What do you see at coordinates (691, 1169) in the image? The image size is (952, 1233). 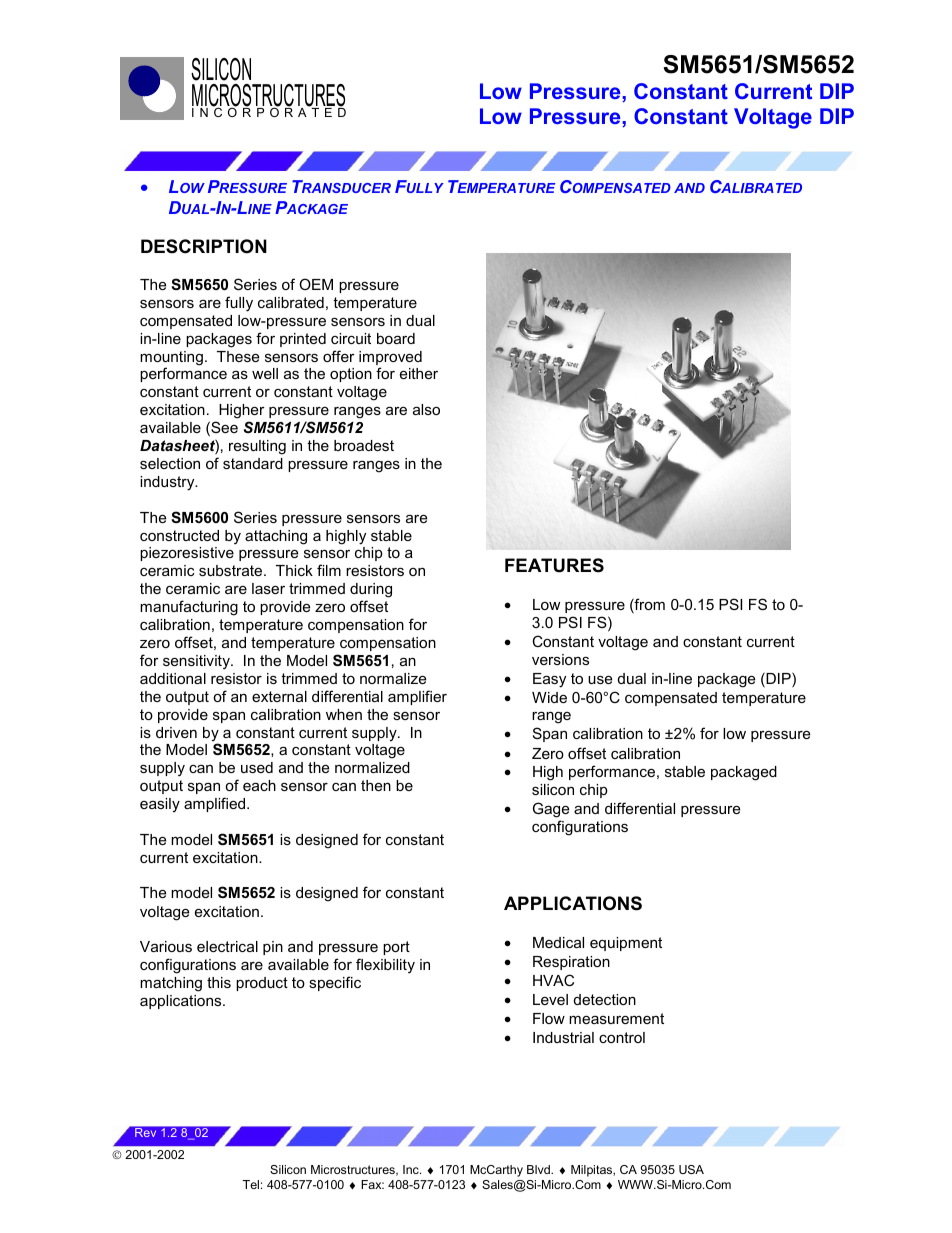 I see `USA` at bounding box center [691, 1169].
